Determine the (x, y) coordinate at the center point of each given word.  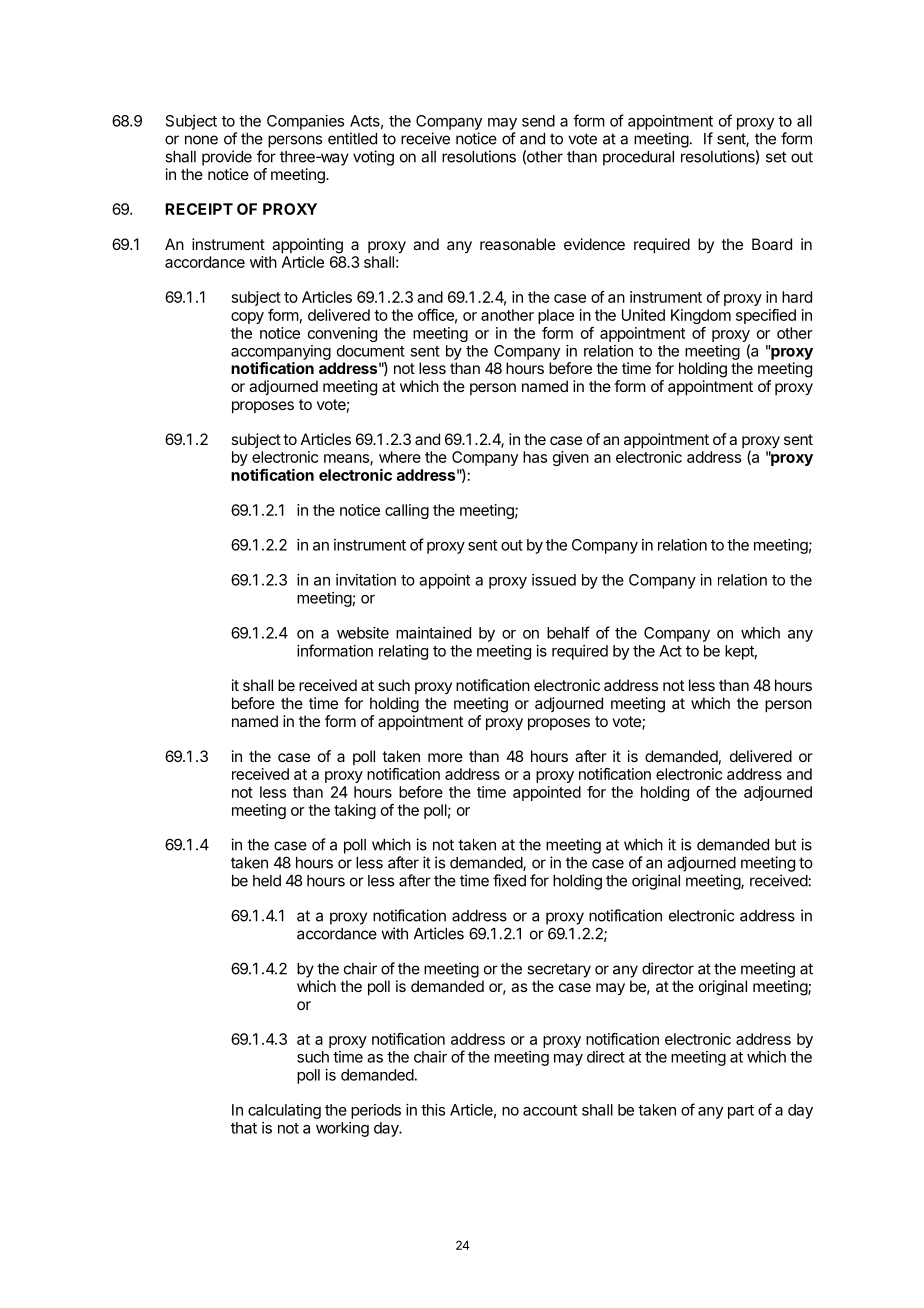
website (363, 633)
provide (227, 158)
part (741, 1112)
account (550, 1110)
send (538, 121)
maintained (433, 633)
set (776, 157)
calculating (284, 1111)
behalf (568, 632)
